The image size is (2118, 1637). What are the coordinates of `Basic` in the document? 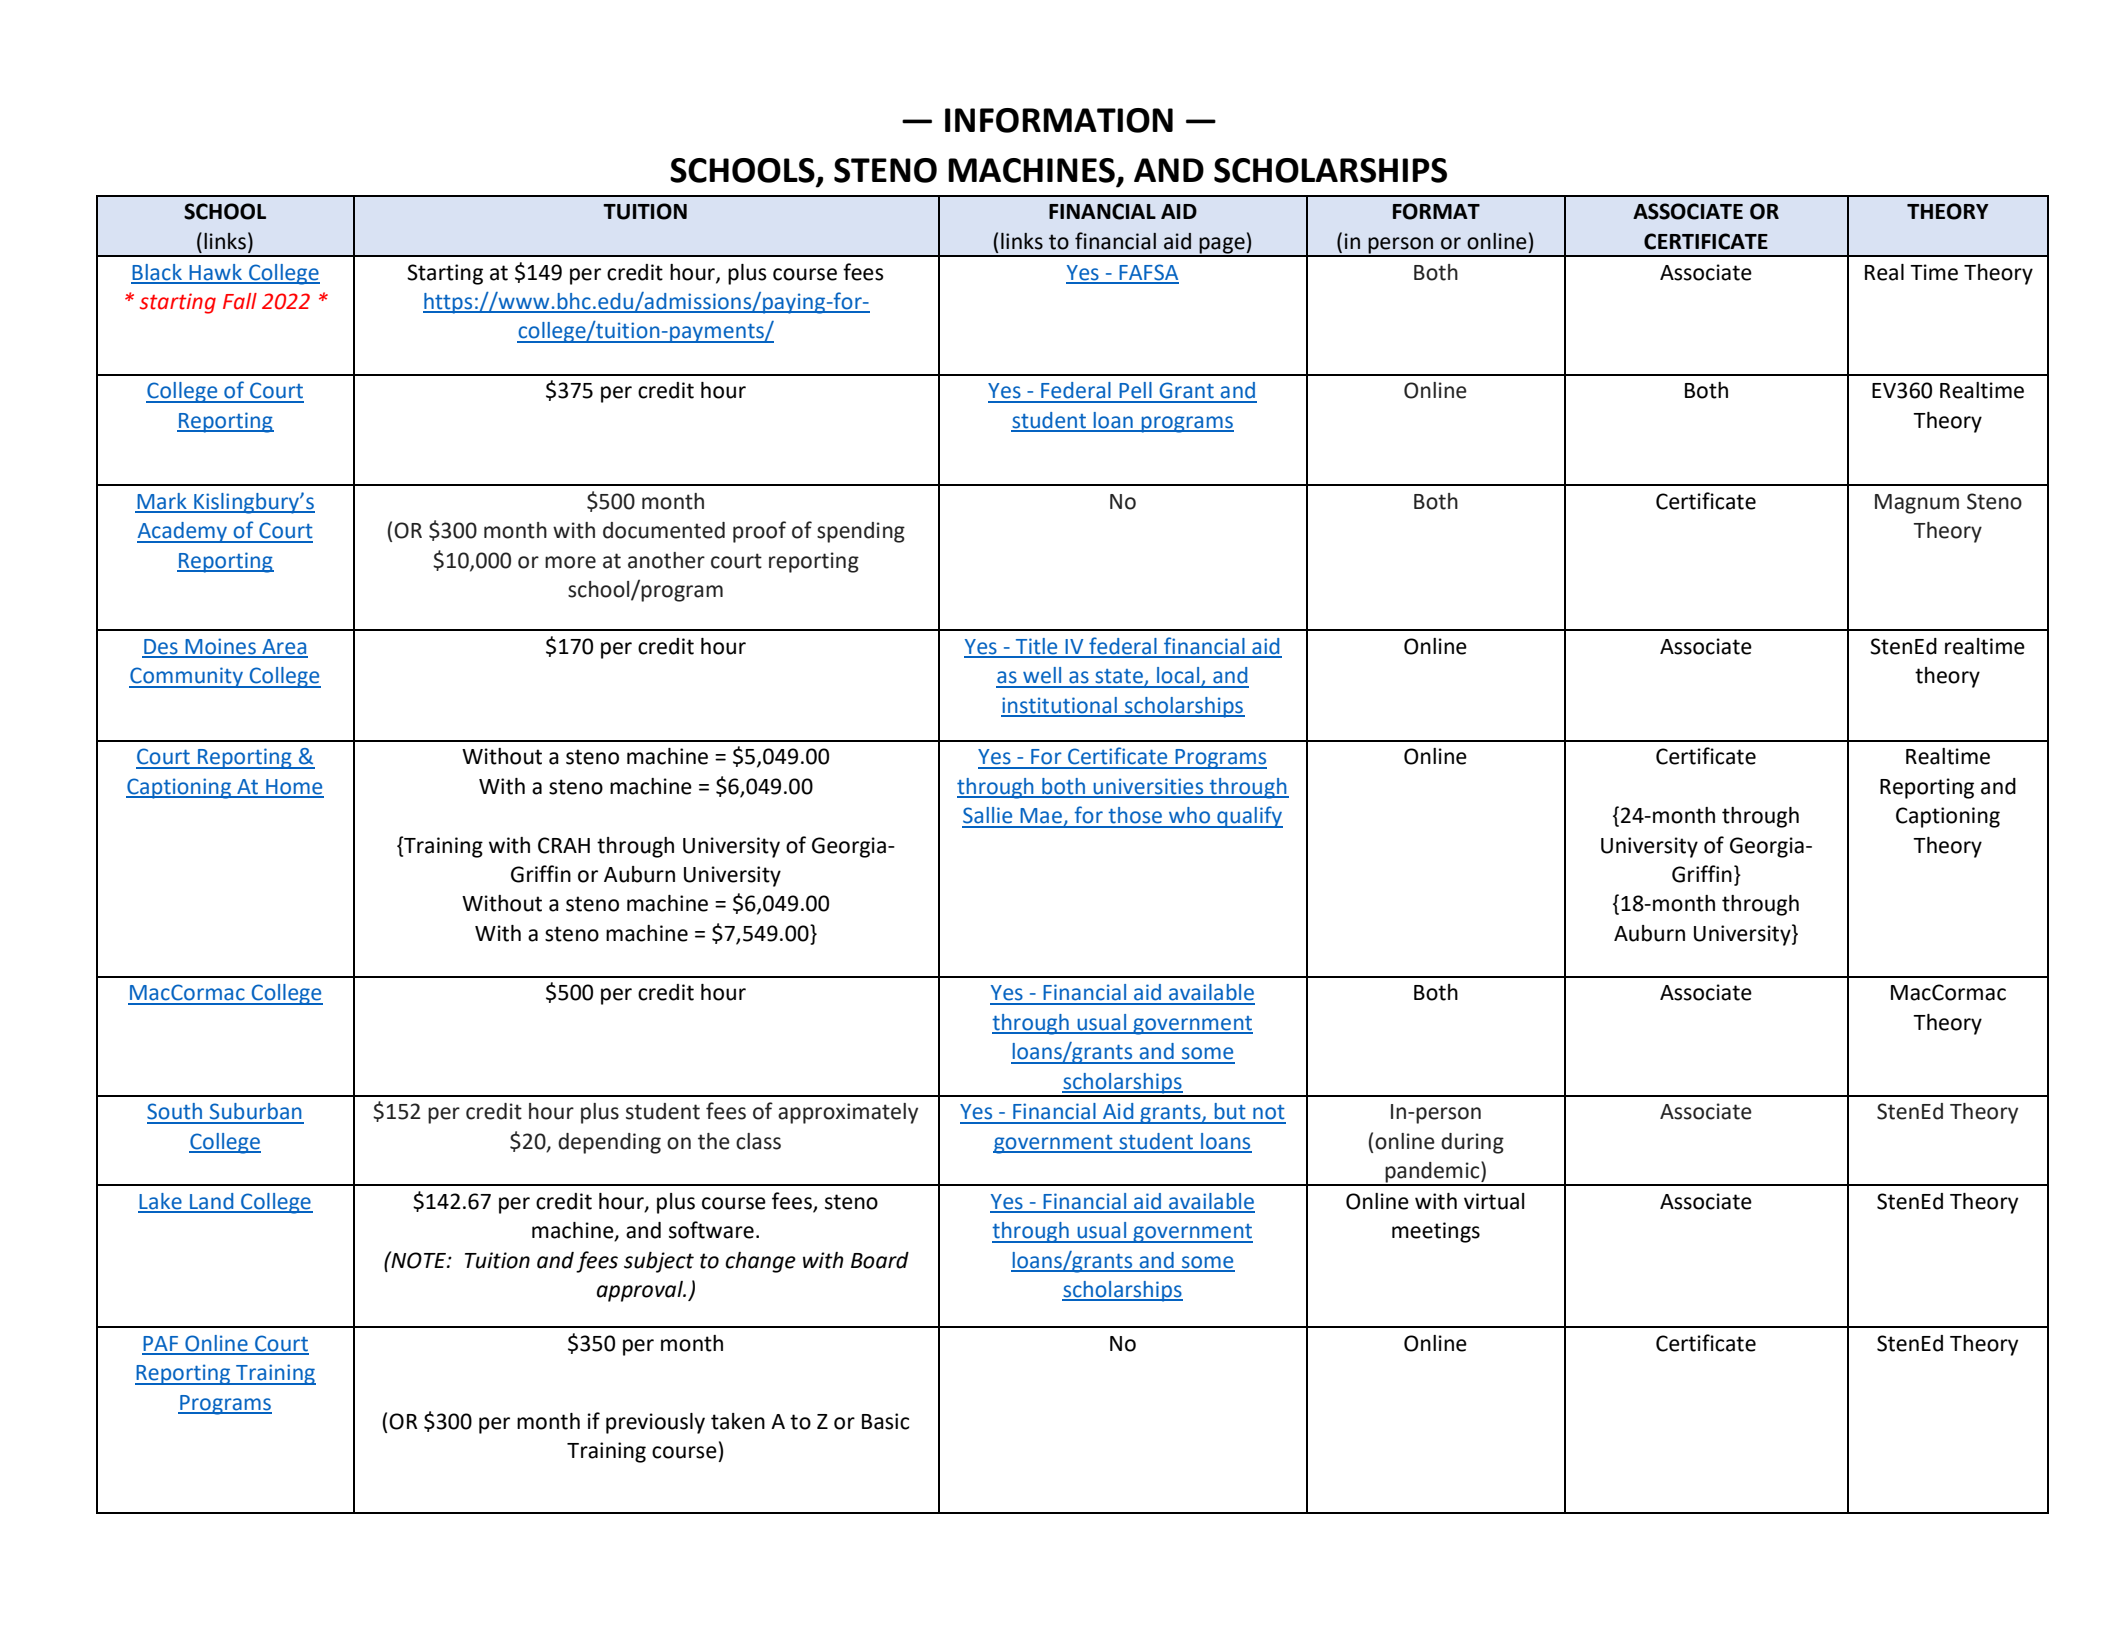 It's located at (885, 1421).
